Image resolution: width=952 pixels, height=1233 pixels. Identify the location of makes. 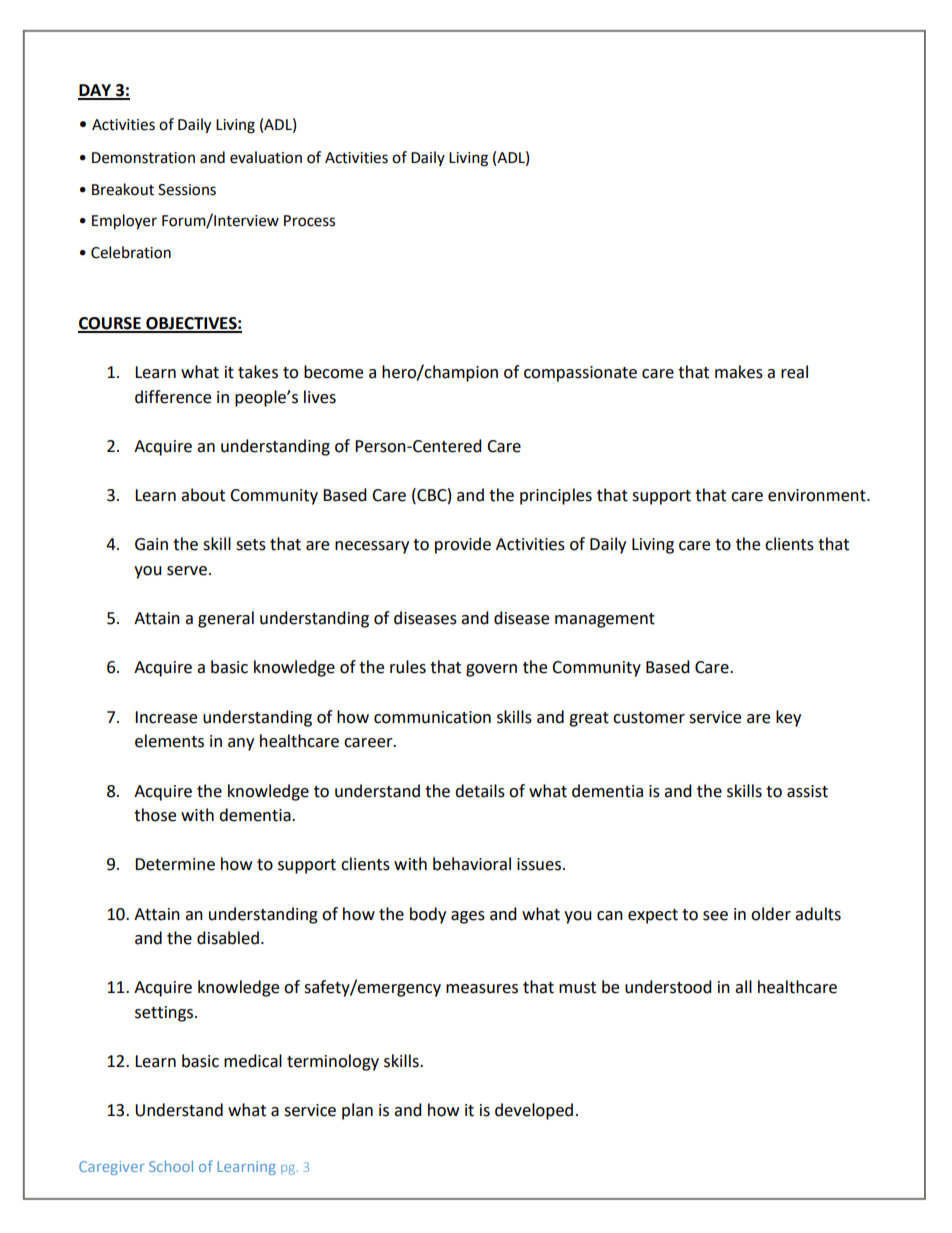
(739, 372).
